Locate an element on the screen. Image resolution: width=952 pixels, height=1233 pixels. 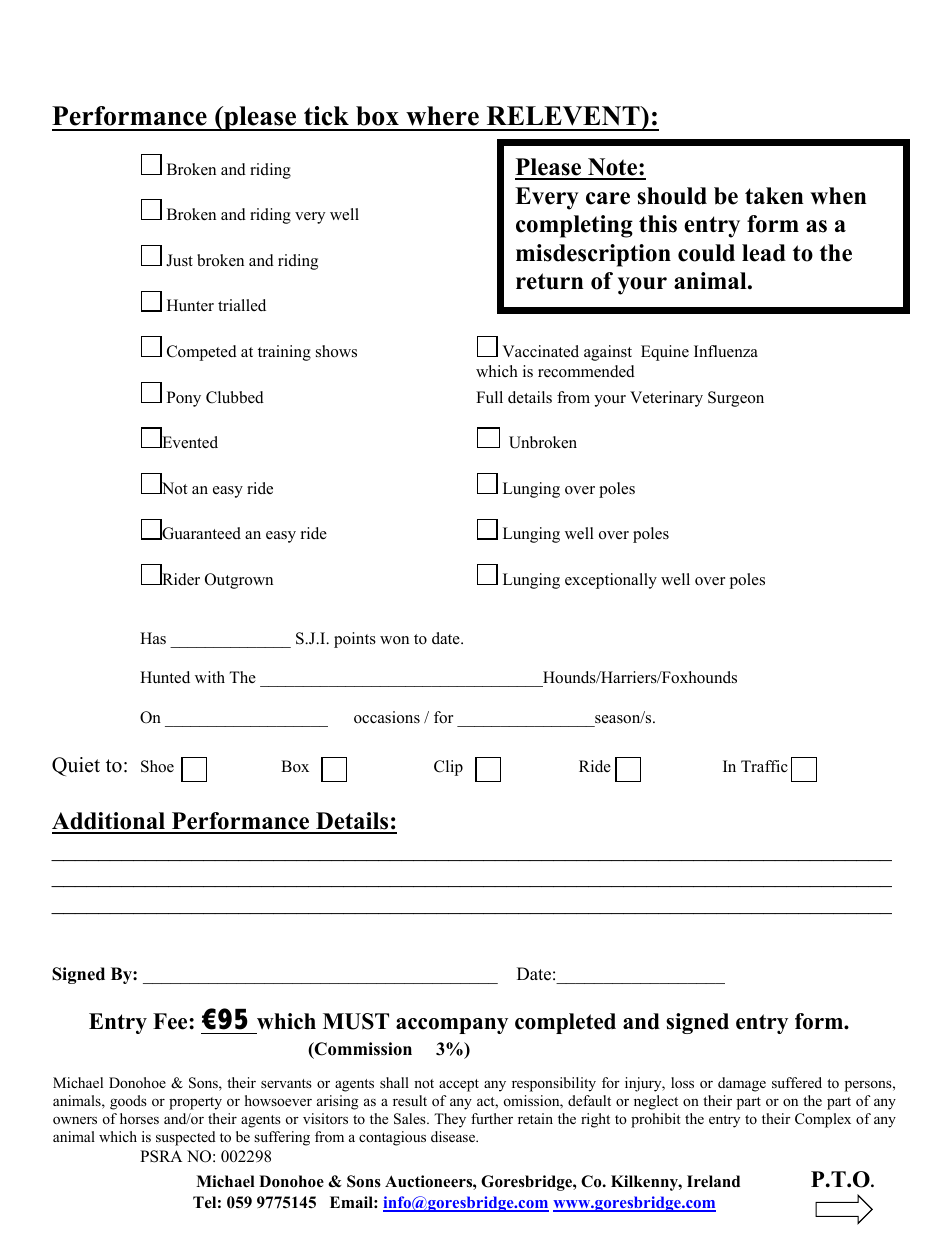
Just is located at coordinates (179, 260).
